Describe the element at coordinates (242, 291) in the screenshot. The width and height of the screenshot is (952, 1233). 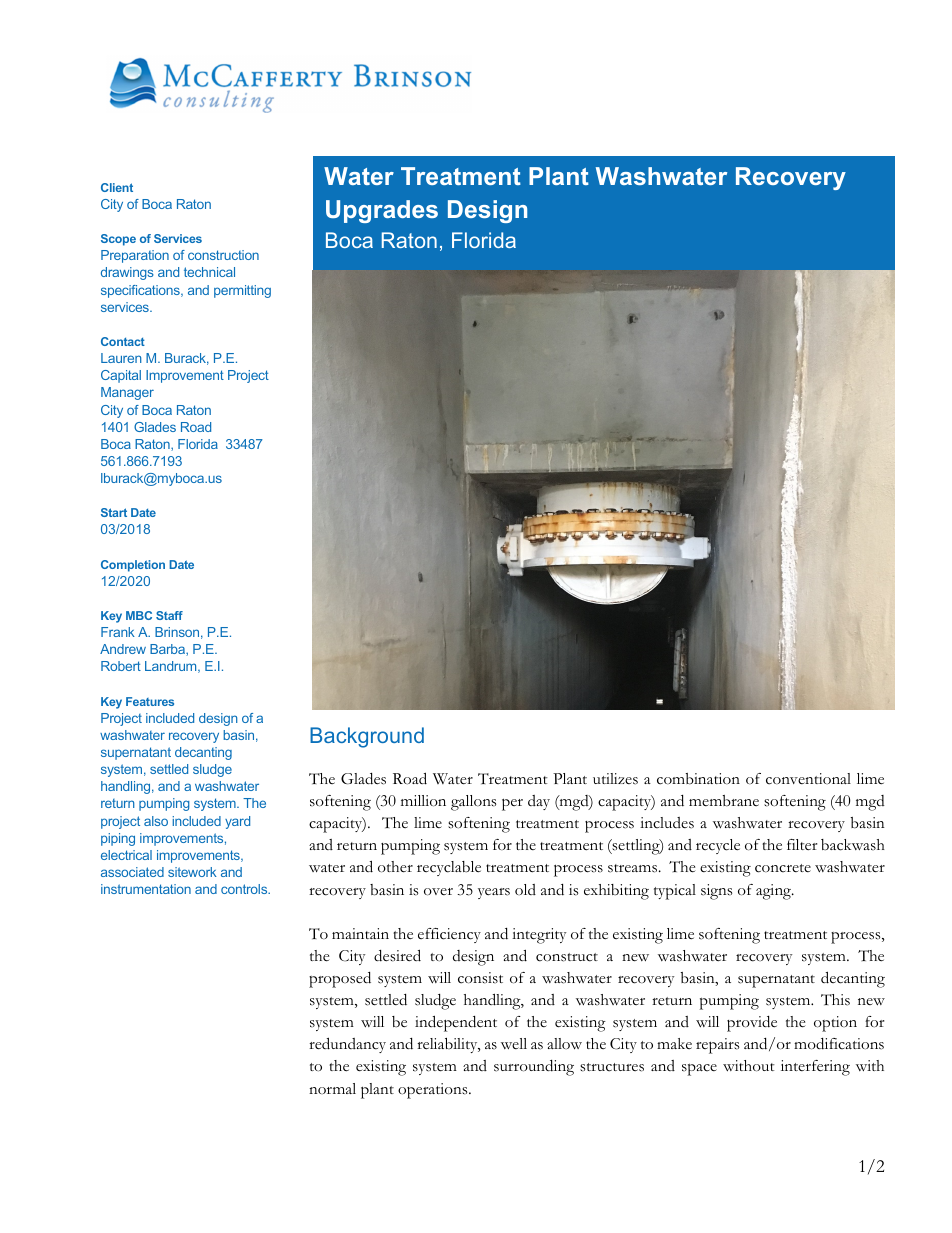
I see `permitting` at that location.
